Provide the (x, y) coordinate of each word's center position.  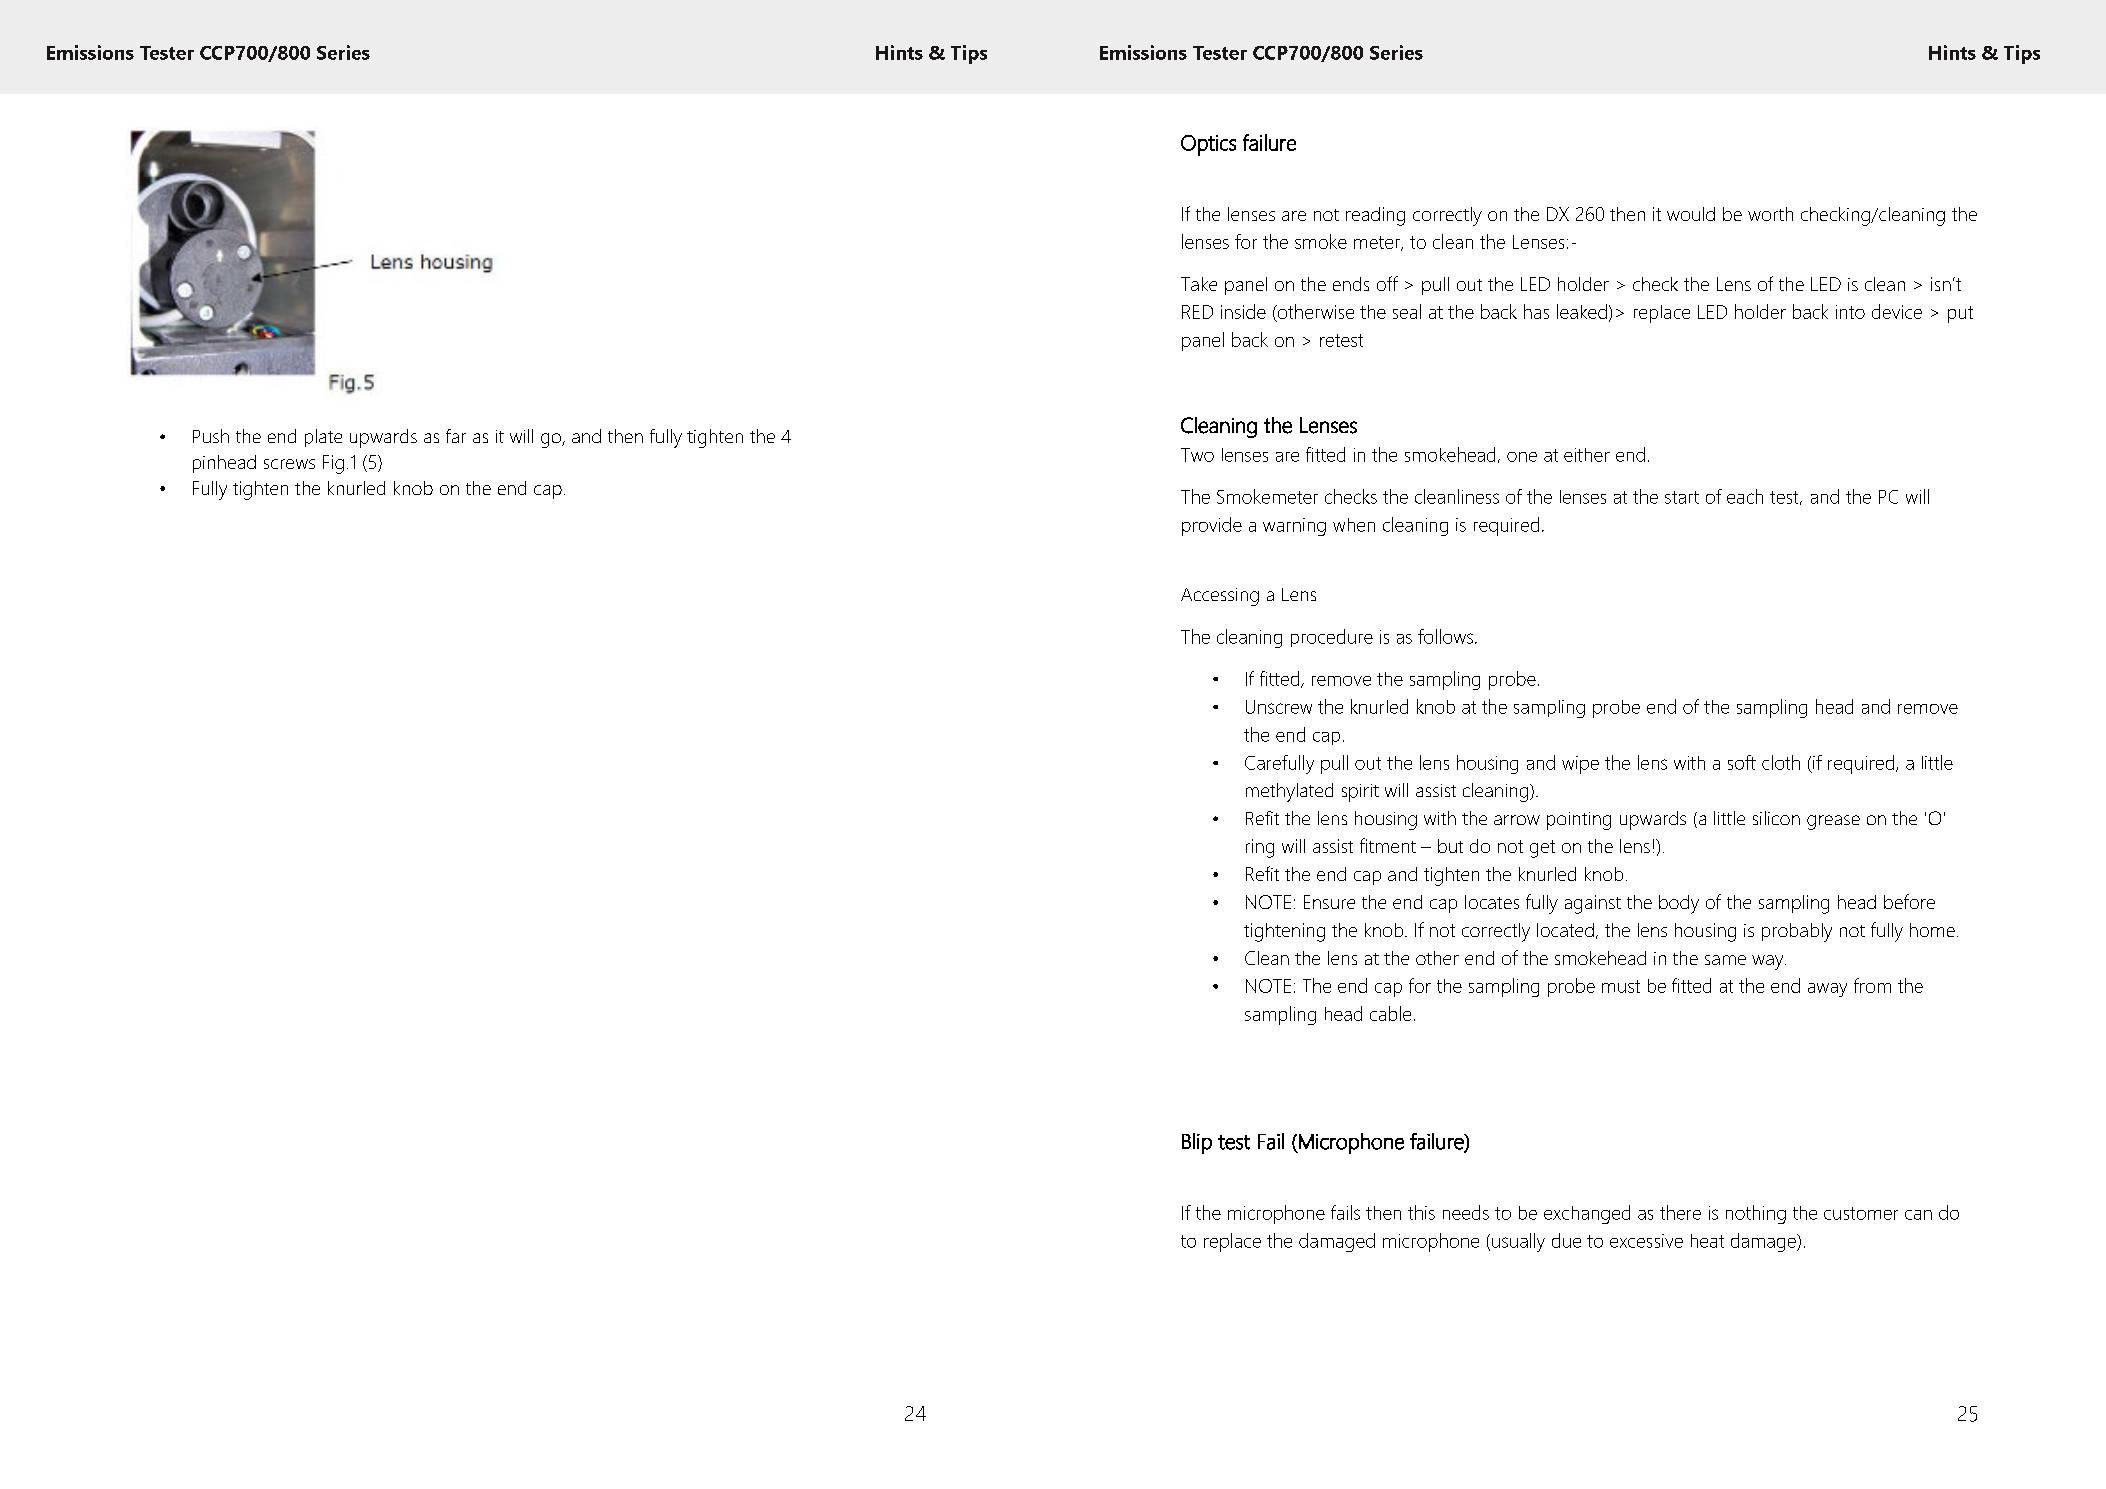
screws (289, 464)
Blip (1197, 1143)
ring (1260, 848)
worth (1770, 214)
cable (1390, 1013)
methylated (1289, 792)
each (1745, 496)
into (1850, 312)
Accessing (1220, 597)
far (456, 436)
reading (1375, 216)
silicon (1776, 818)
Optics (1208, 145)
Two (1197, 455)
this (1421, 1212)
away (1827, 990)
